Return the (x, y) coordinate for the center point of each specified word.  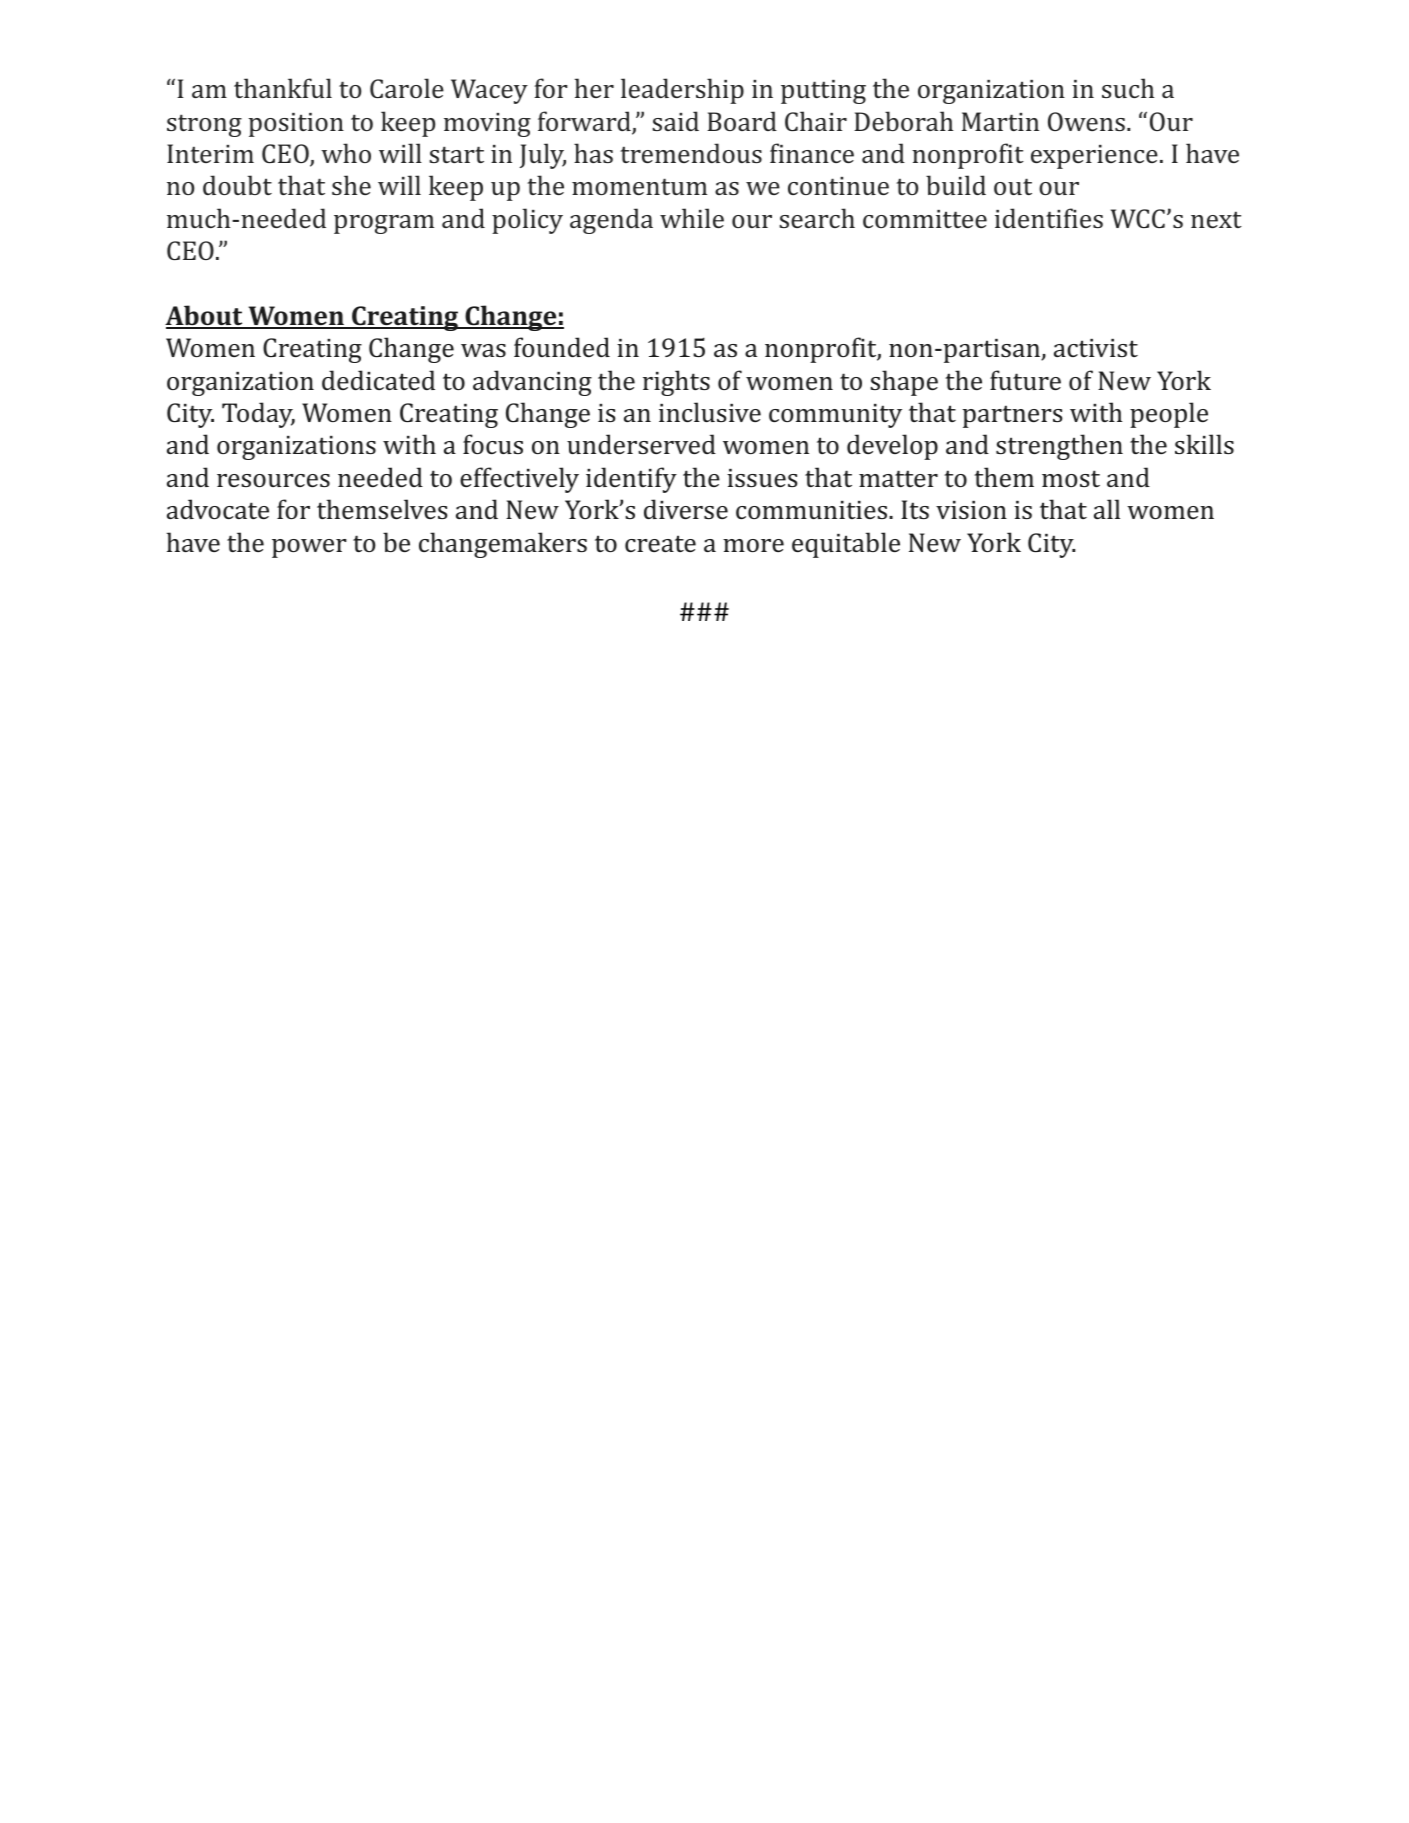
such (1128, 88)
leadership (682, 91)
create (660, 543)
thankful (283, 88)
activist (1096, 348)
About (205, 316)
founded (562, 347)
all (1107, 509)
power (309, 548)
